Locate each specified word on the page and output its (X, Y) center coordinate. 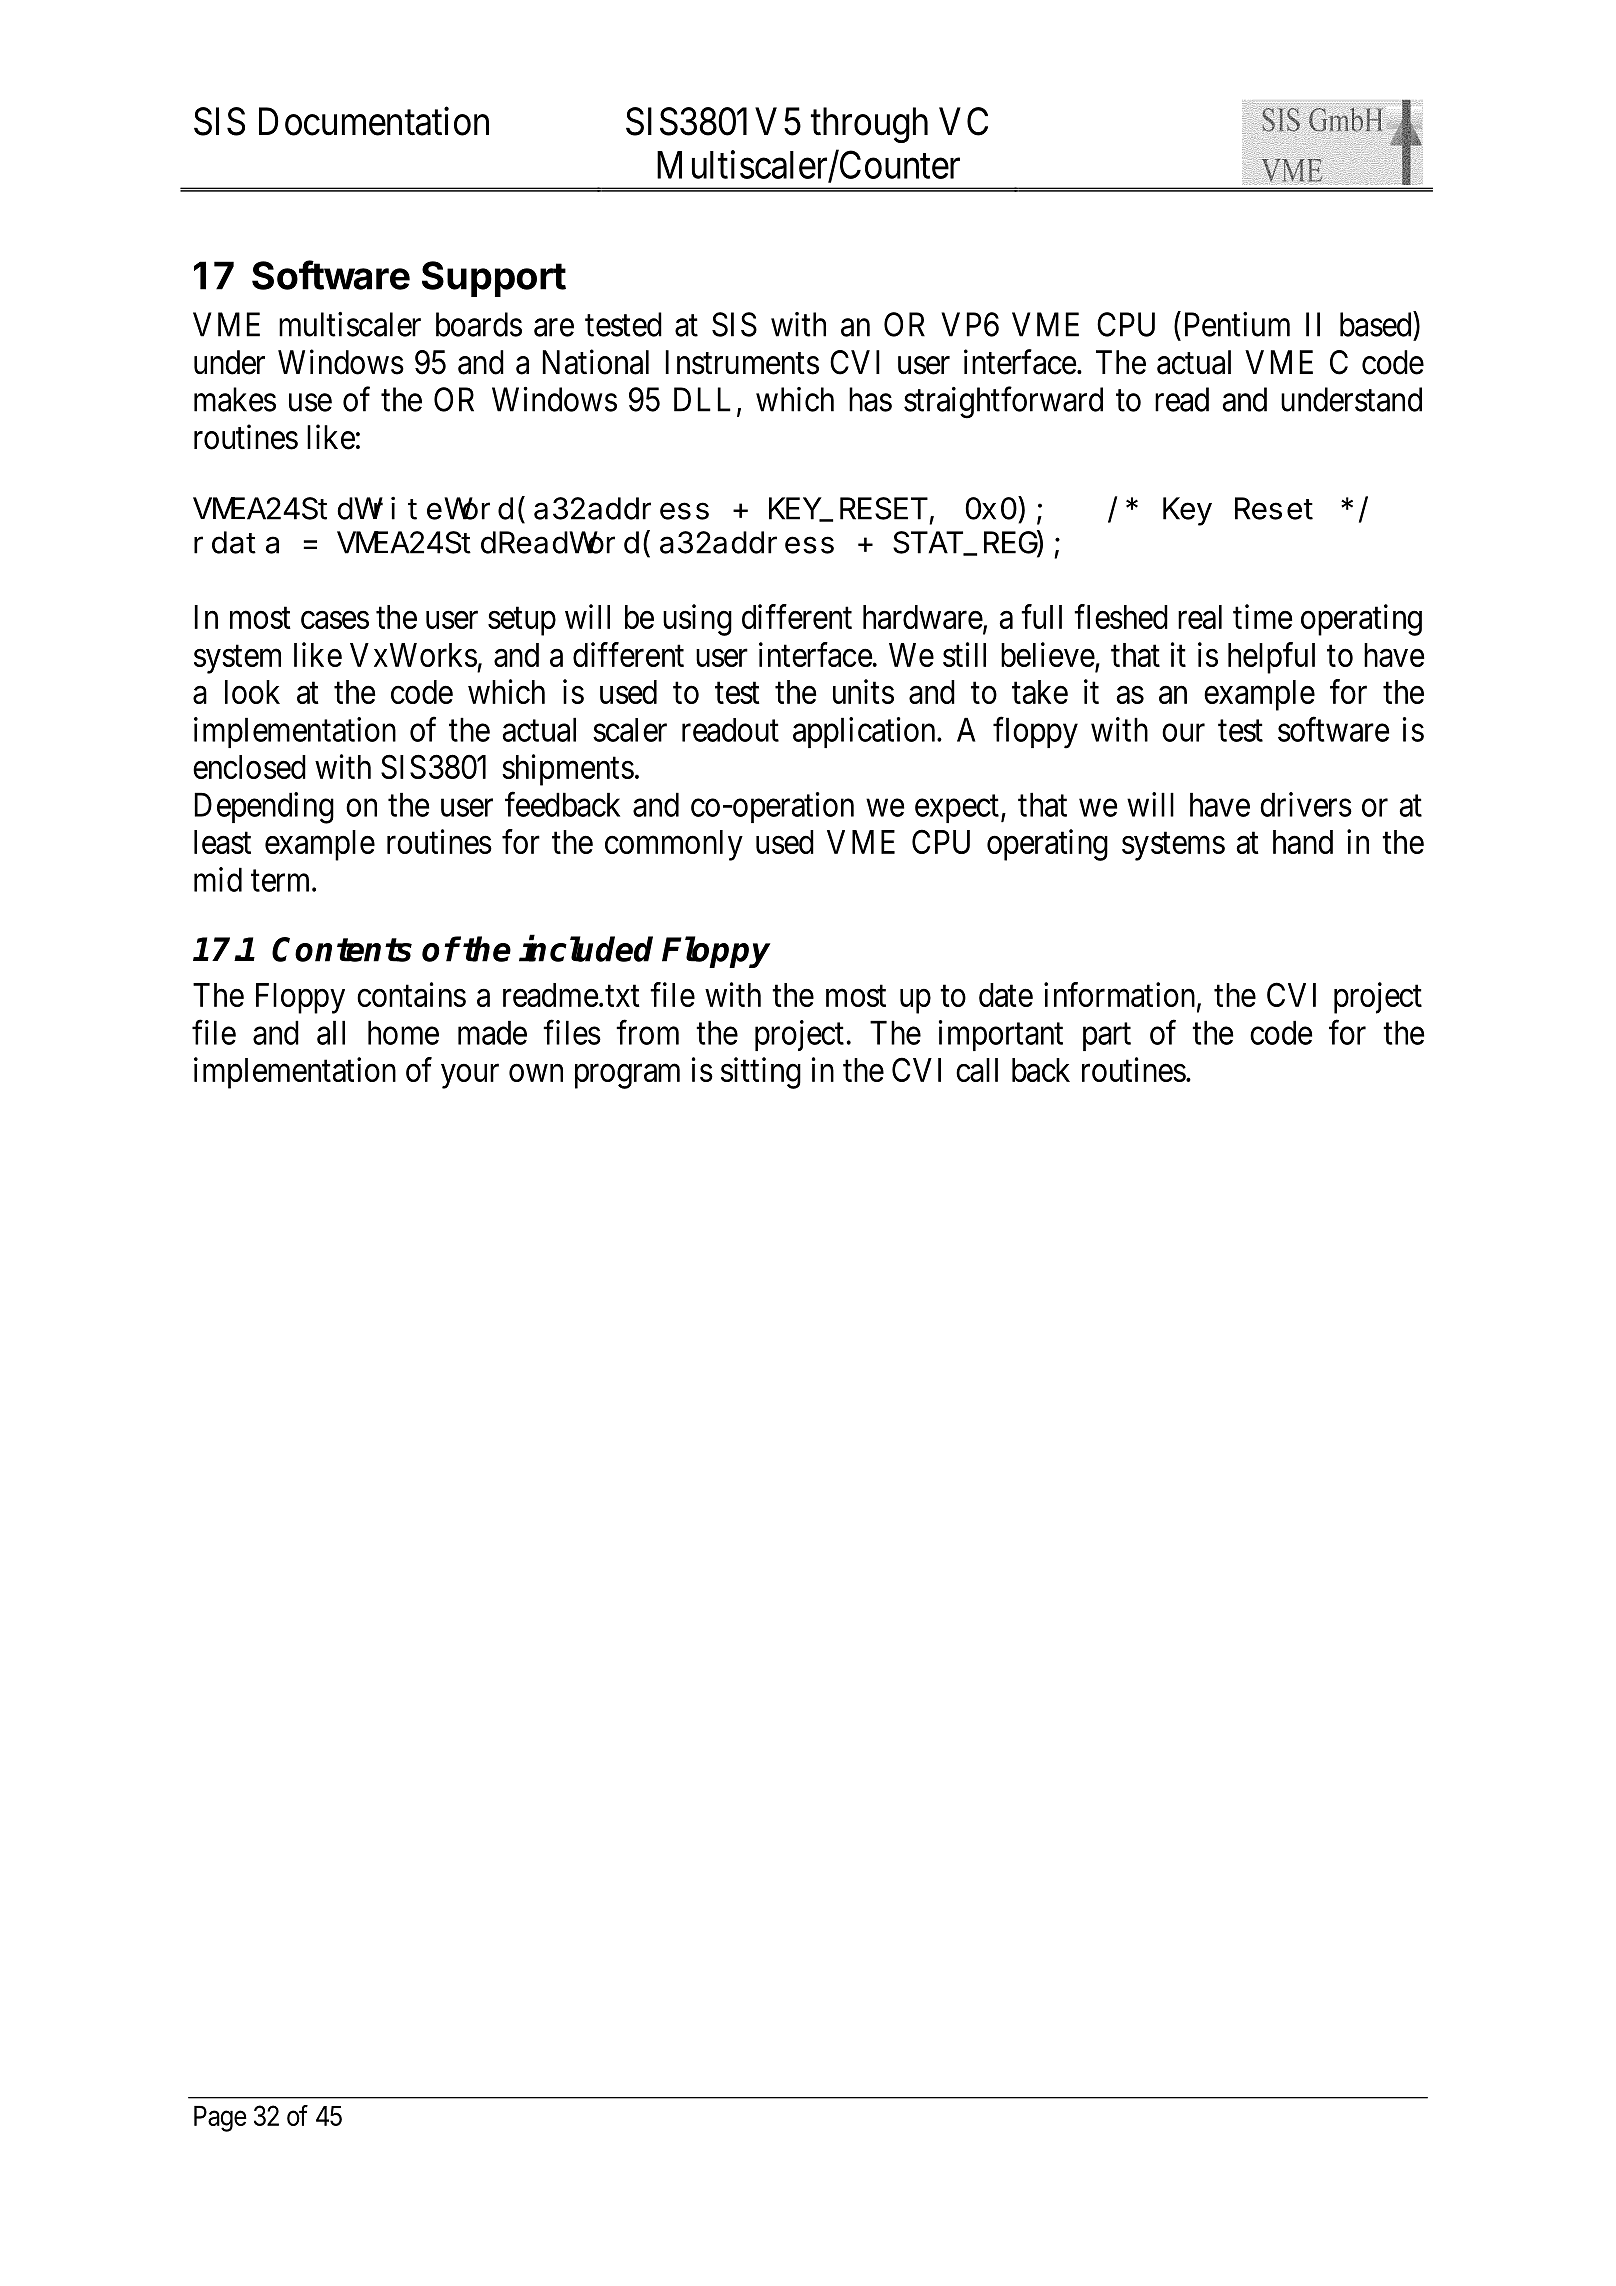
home (403, 1032)
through (869, 125)
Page (220, 2119)
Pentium (1237, 324)
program (627, 1076)
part (1107, 1037)
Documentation (374, 121)
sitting (761, 1073)
